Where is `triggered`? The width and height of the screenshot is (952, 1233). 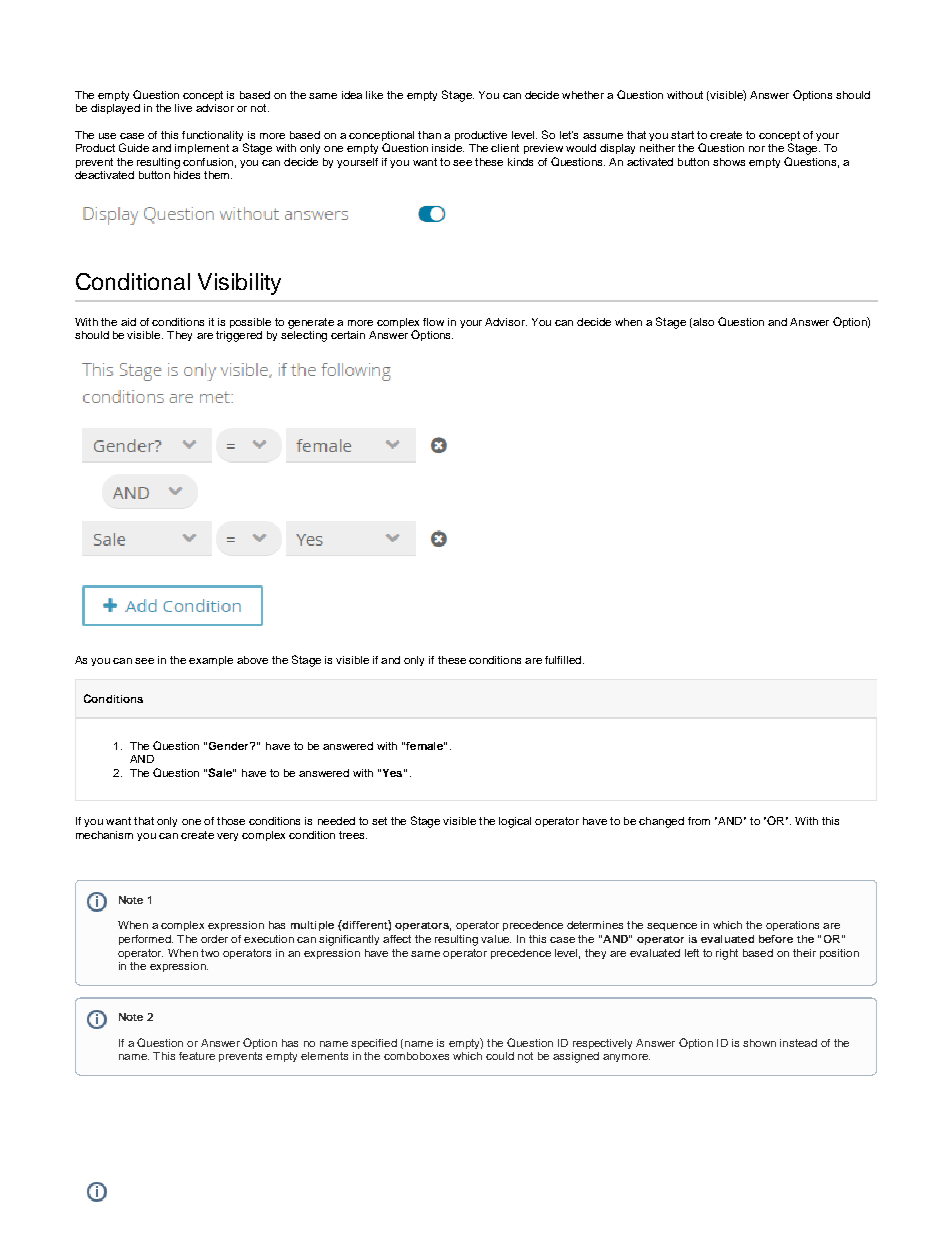 triggered is located at coordinates (239, 336).
